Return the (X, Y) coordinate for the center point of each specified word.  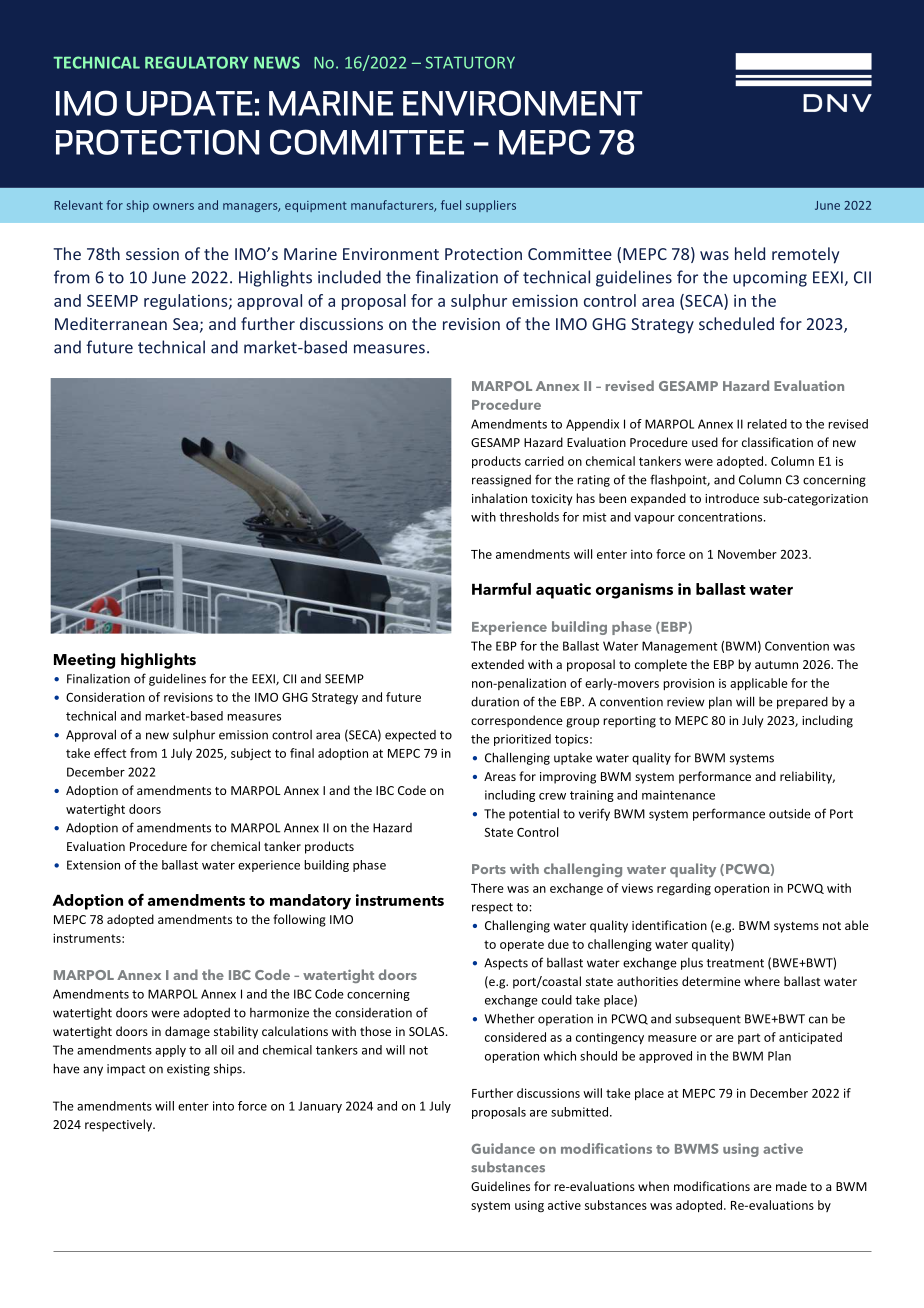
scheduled (736, 323)
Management (679, 647)
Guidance (503, 1148)
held (750, 253)
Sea (185, 324)
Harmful (501, 588)
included (349, 277)
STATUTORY (470, 62)
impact (126, 1070)
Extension (93, 865)
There (487, 888)
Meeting (84, 661)
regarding (684, 889)
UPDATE (190, 103)
